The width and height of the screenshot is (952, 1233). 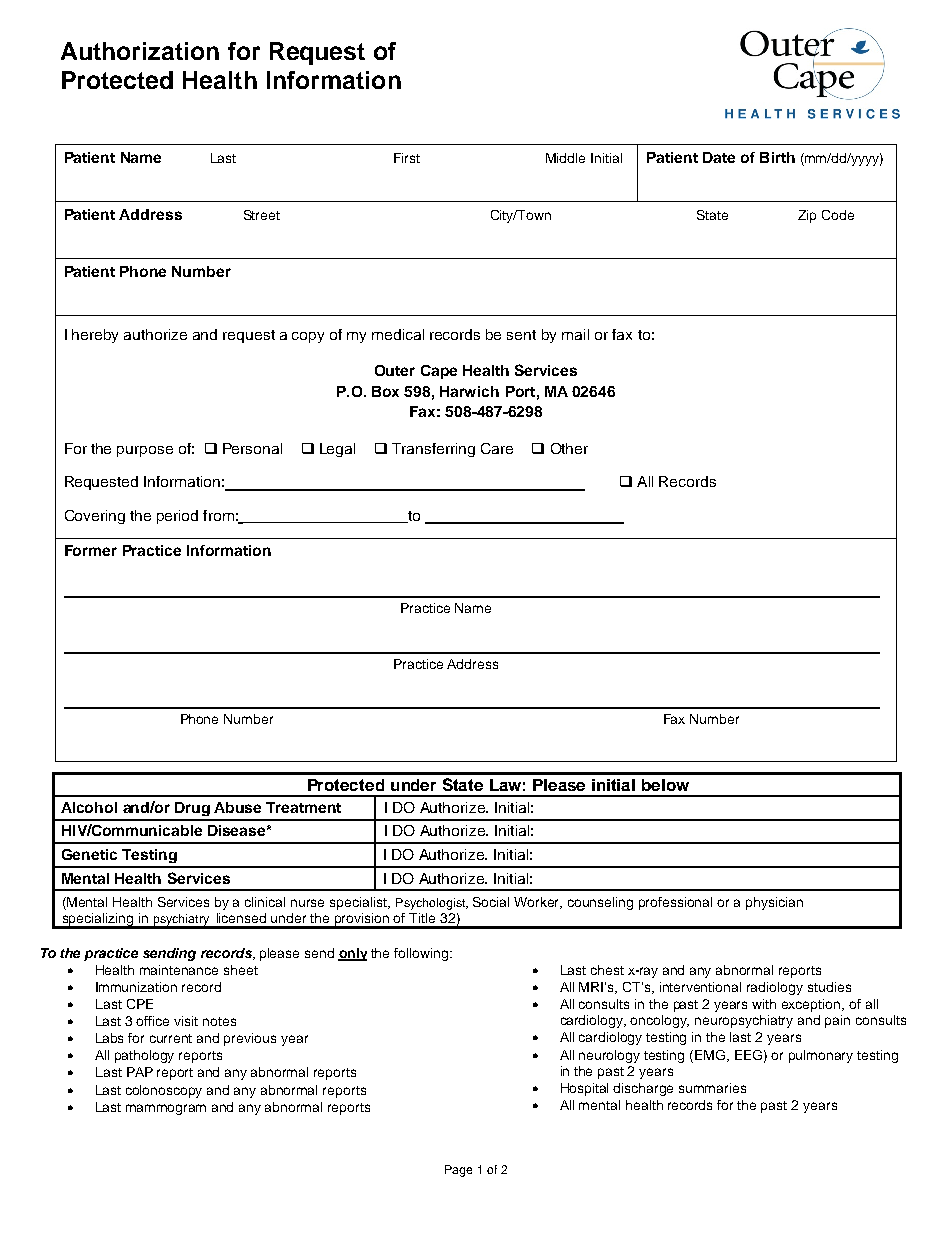 I want to click on hereby, so click(x=95, y=336).
